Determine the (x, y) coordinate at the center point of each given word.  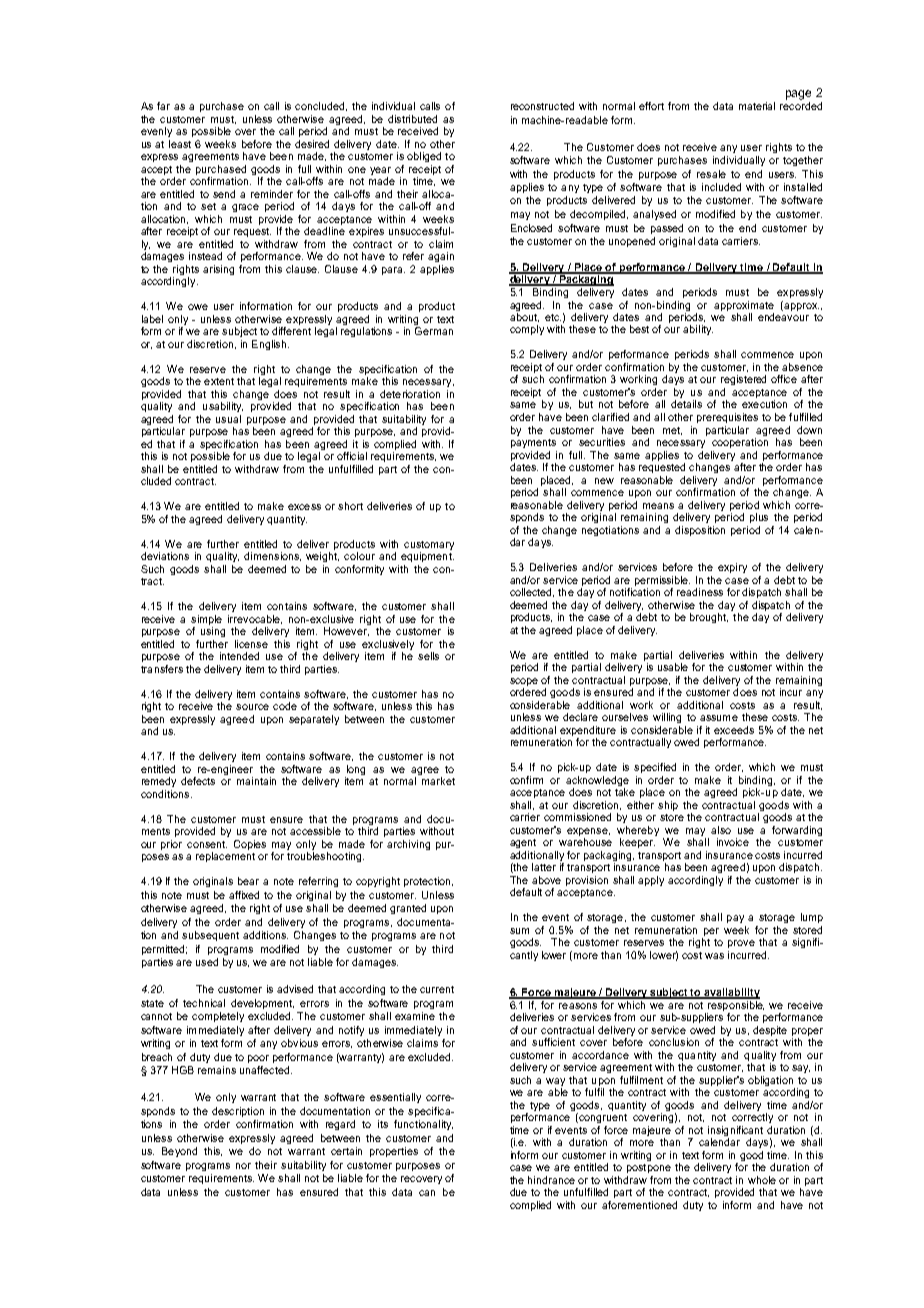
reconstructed (542, 106)
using (213, 632)
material (757, 106)
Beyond (179, 1152)
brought (709, 618)
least (180, 144)
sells (428, 656)
